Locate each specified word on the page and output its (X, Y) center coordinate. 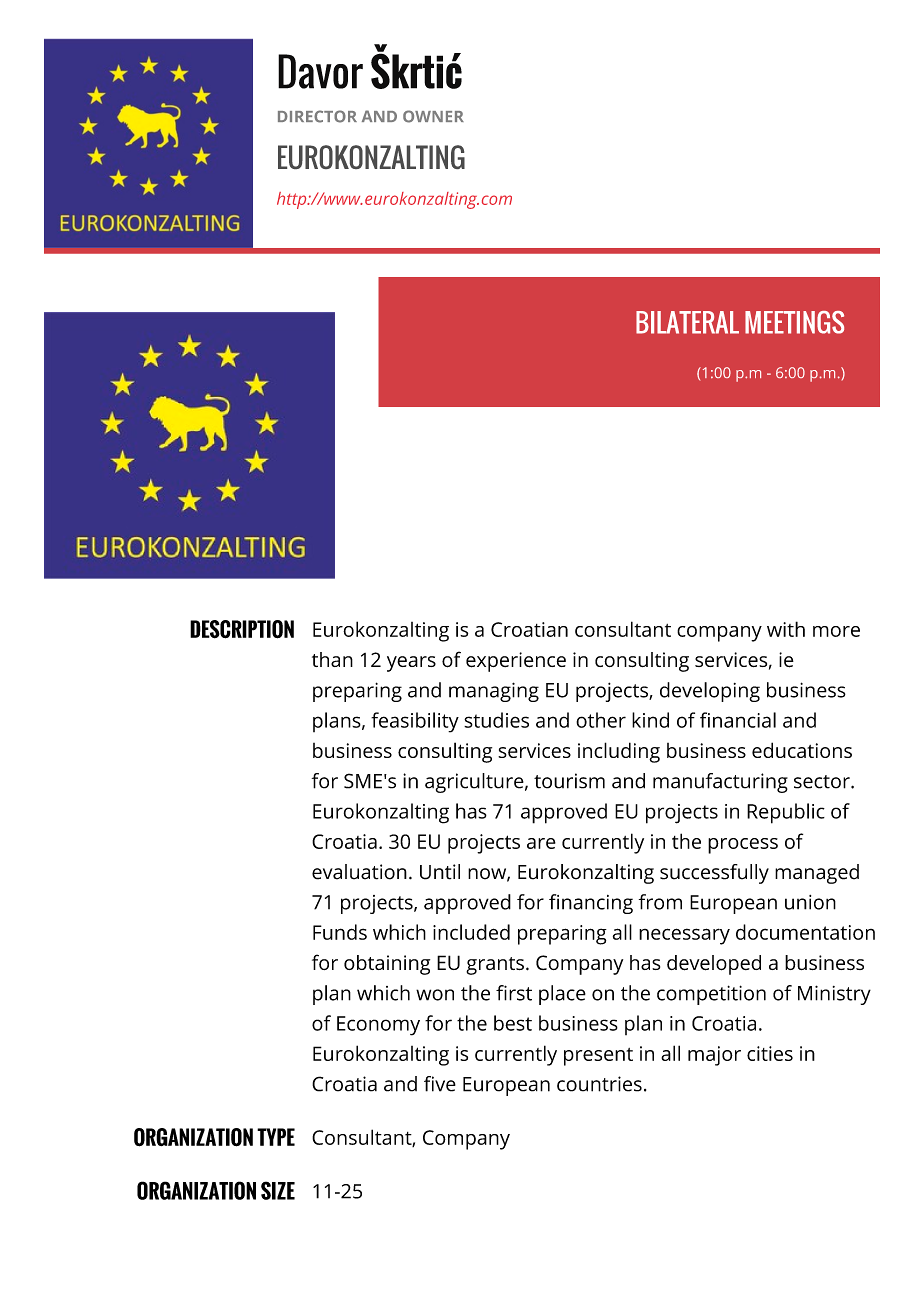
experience (516, 662)
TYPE (276, 1137)
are (541, 843)
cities (770, 1053)
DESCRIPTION (242, 629)
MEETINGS (794, 322)
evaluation (359, 872)
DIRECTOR (317, 116)
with (786, 629)
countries (599, 1084)
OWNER (433, 116)
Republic (786, 813)
